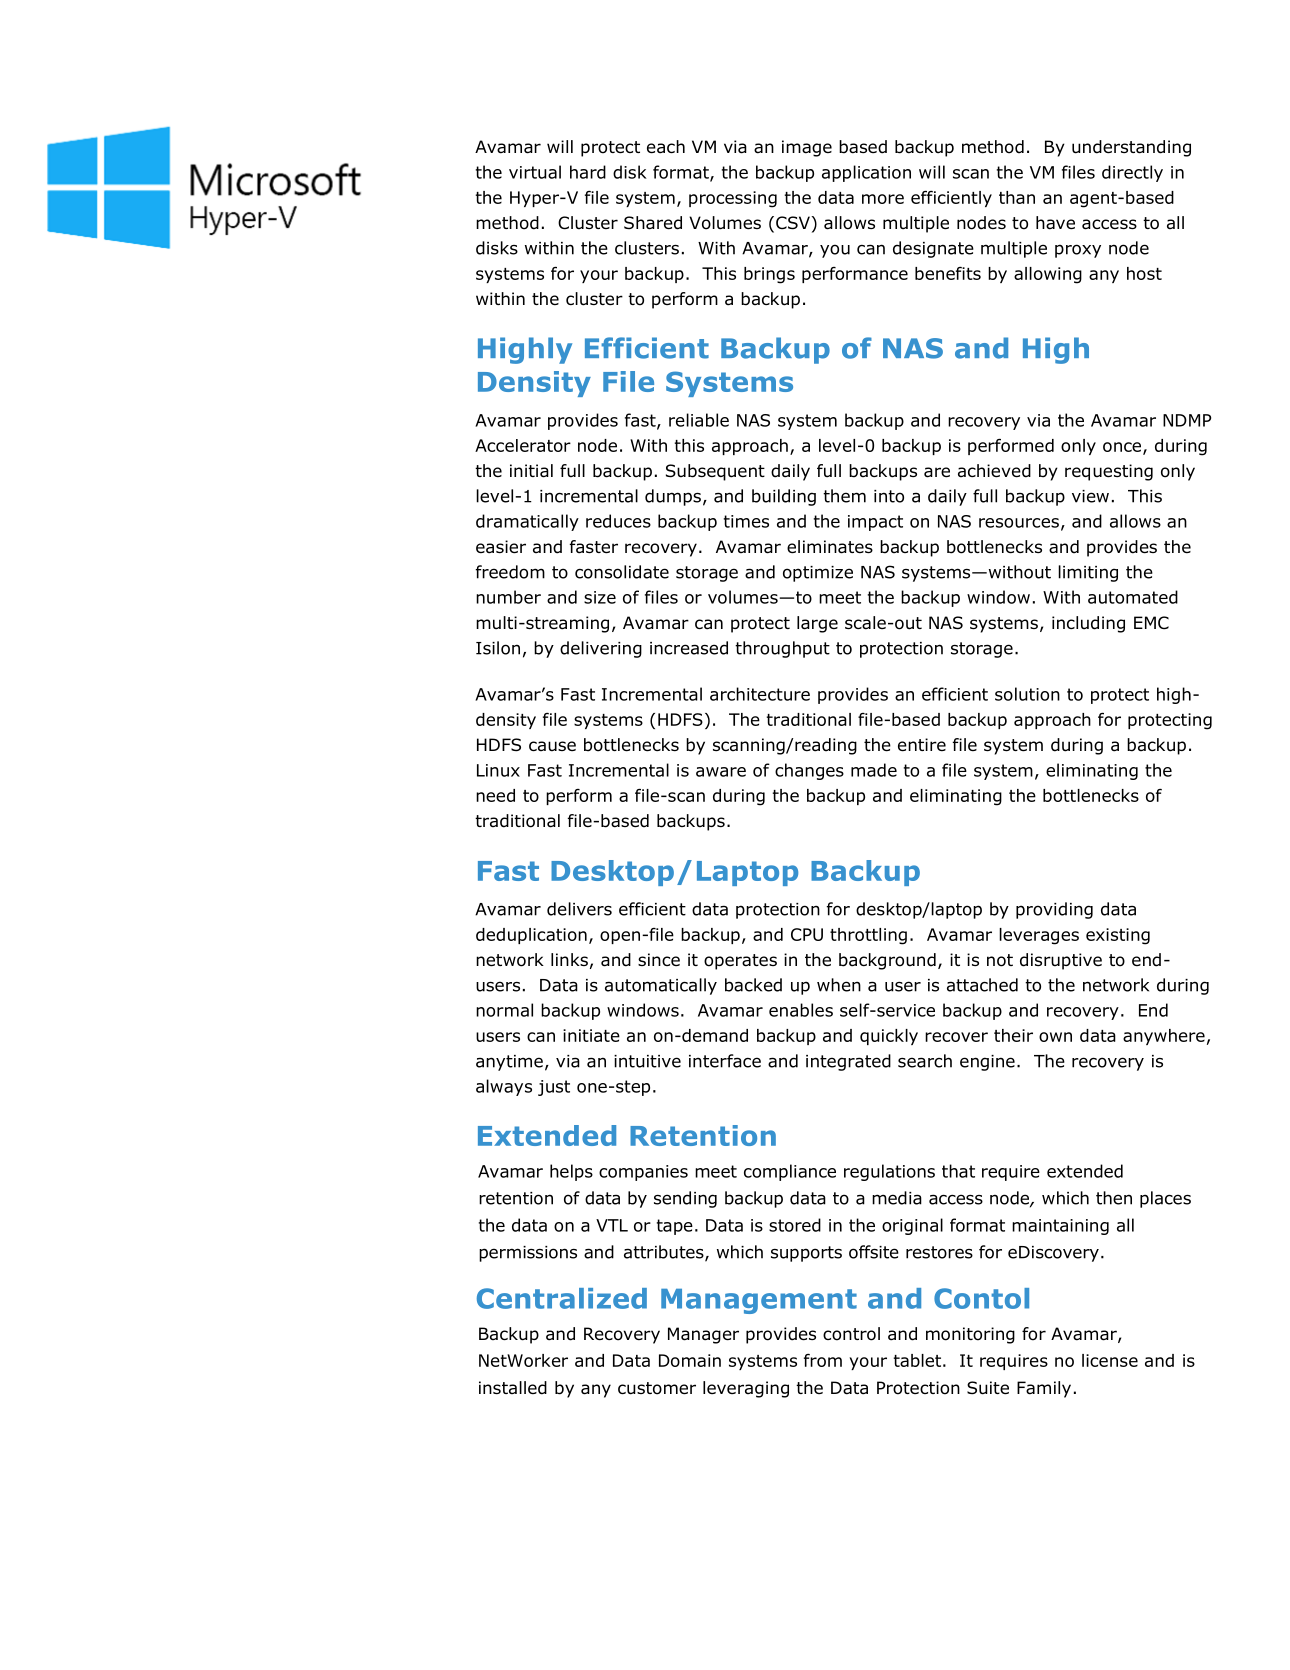 This image has width=1290, height=1670. I want to click on license, so click(1110, 1360).
